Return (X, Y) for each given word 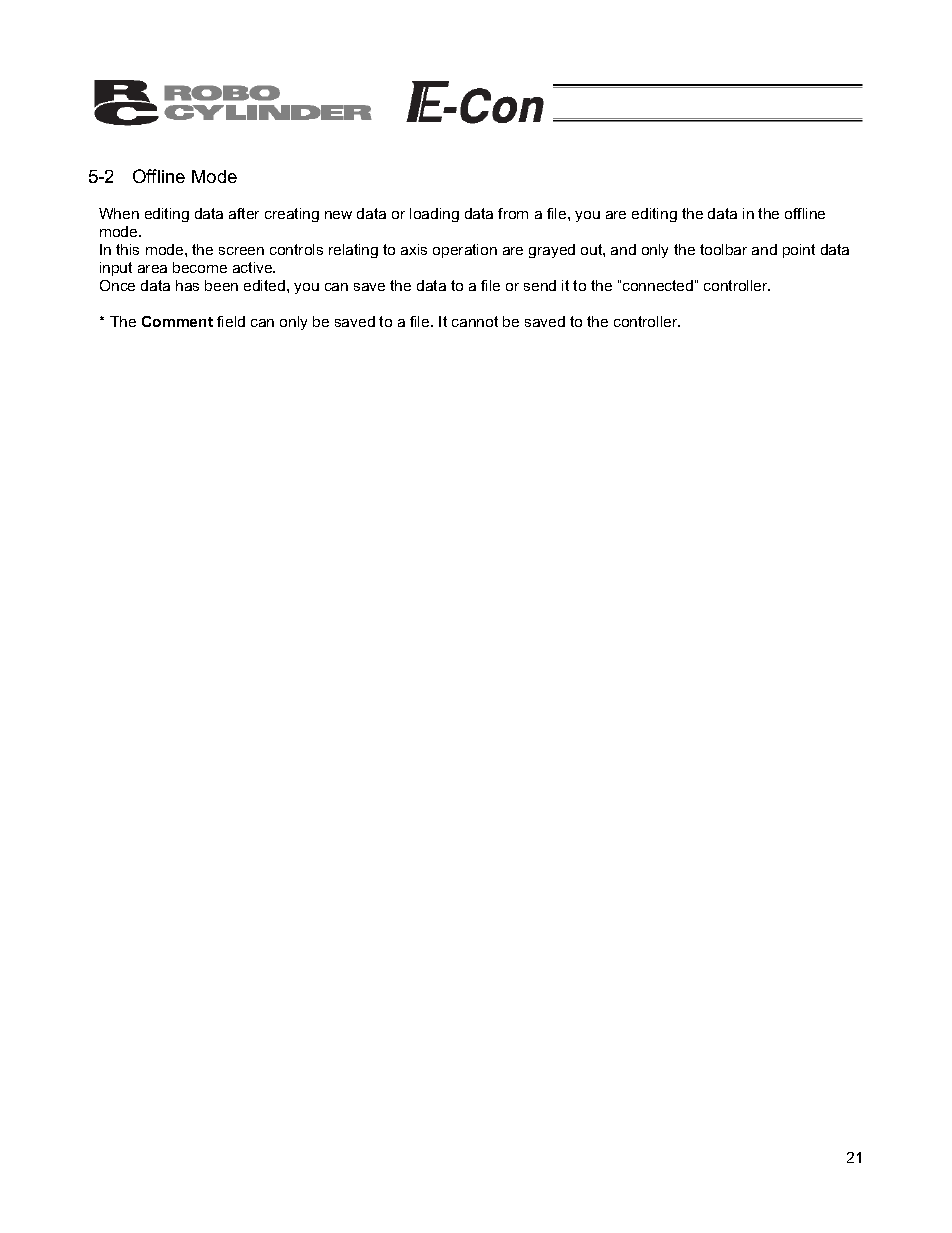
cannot (475, 321)
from (513, 213)
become (200, 267)
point (799, 251)
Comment (177, 321)
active (254, 267)
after (244, 213)
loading (434, 215)
